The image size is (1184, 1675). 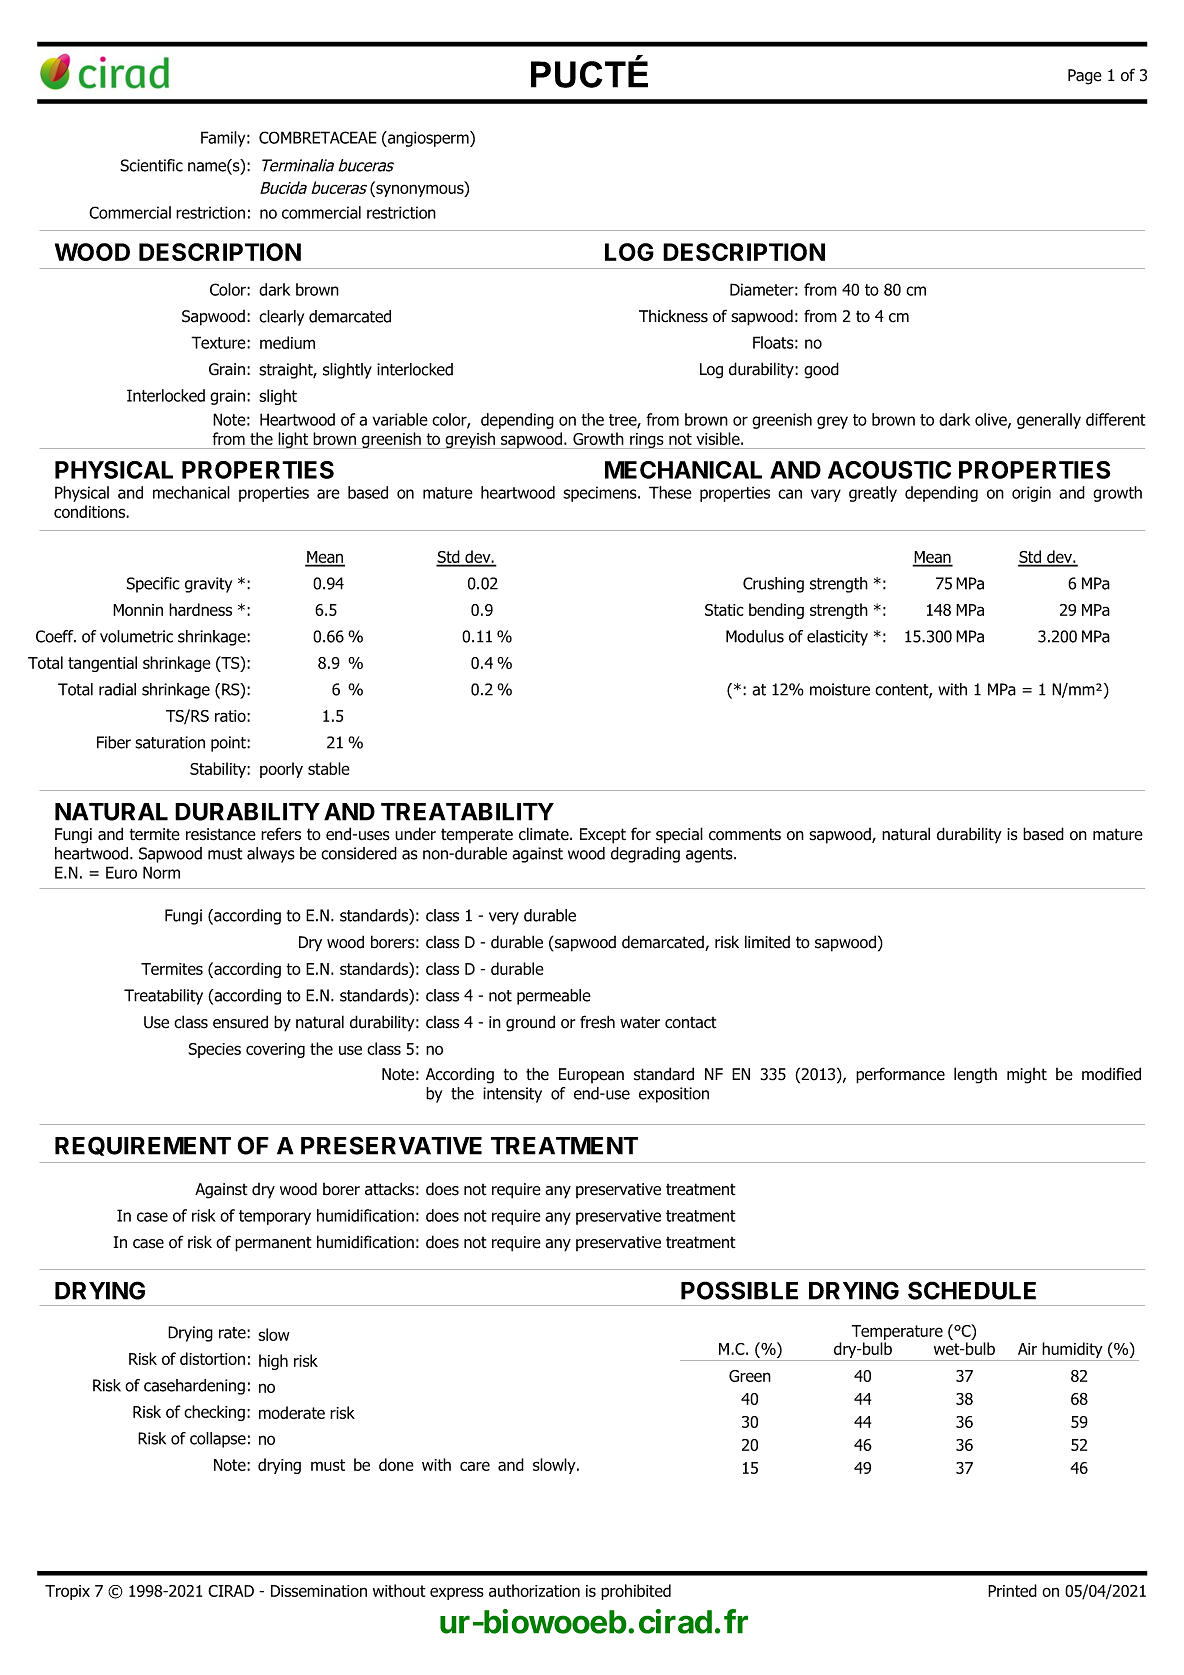 What do you see at coordinates (229, 744) in the screenshot?
I see `point` at bounding box center [229, 744].
